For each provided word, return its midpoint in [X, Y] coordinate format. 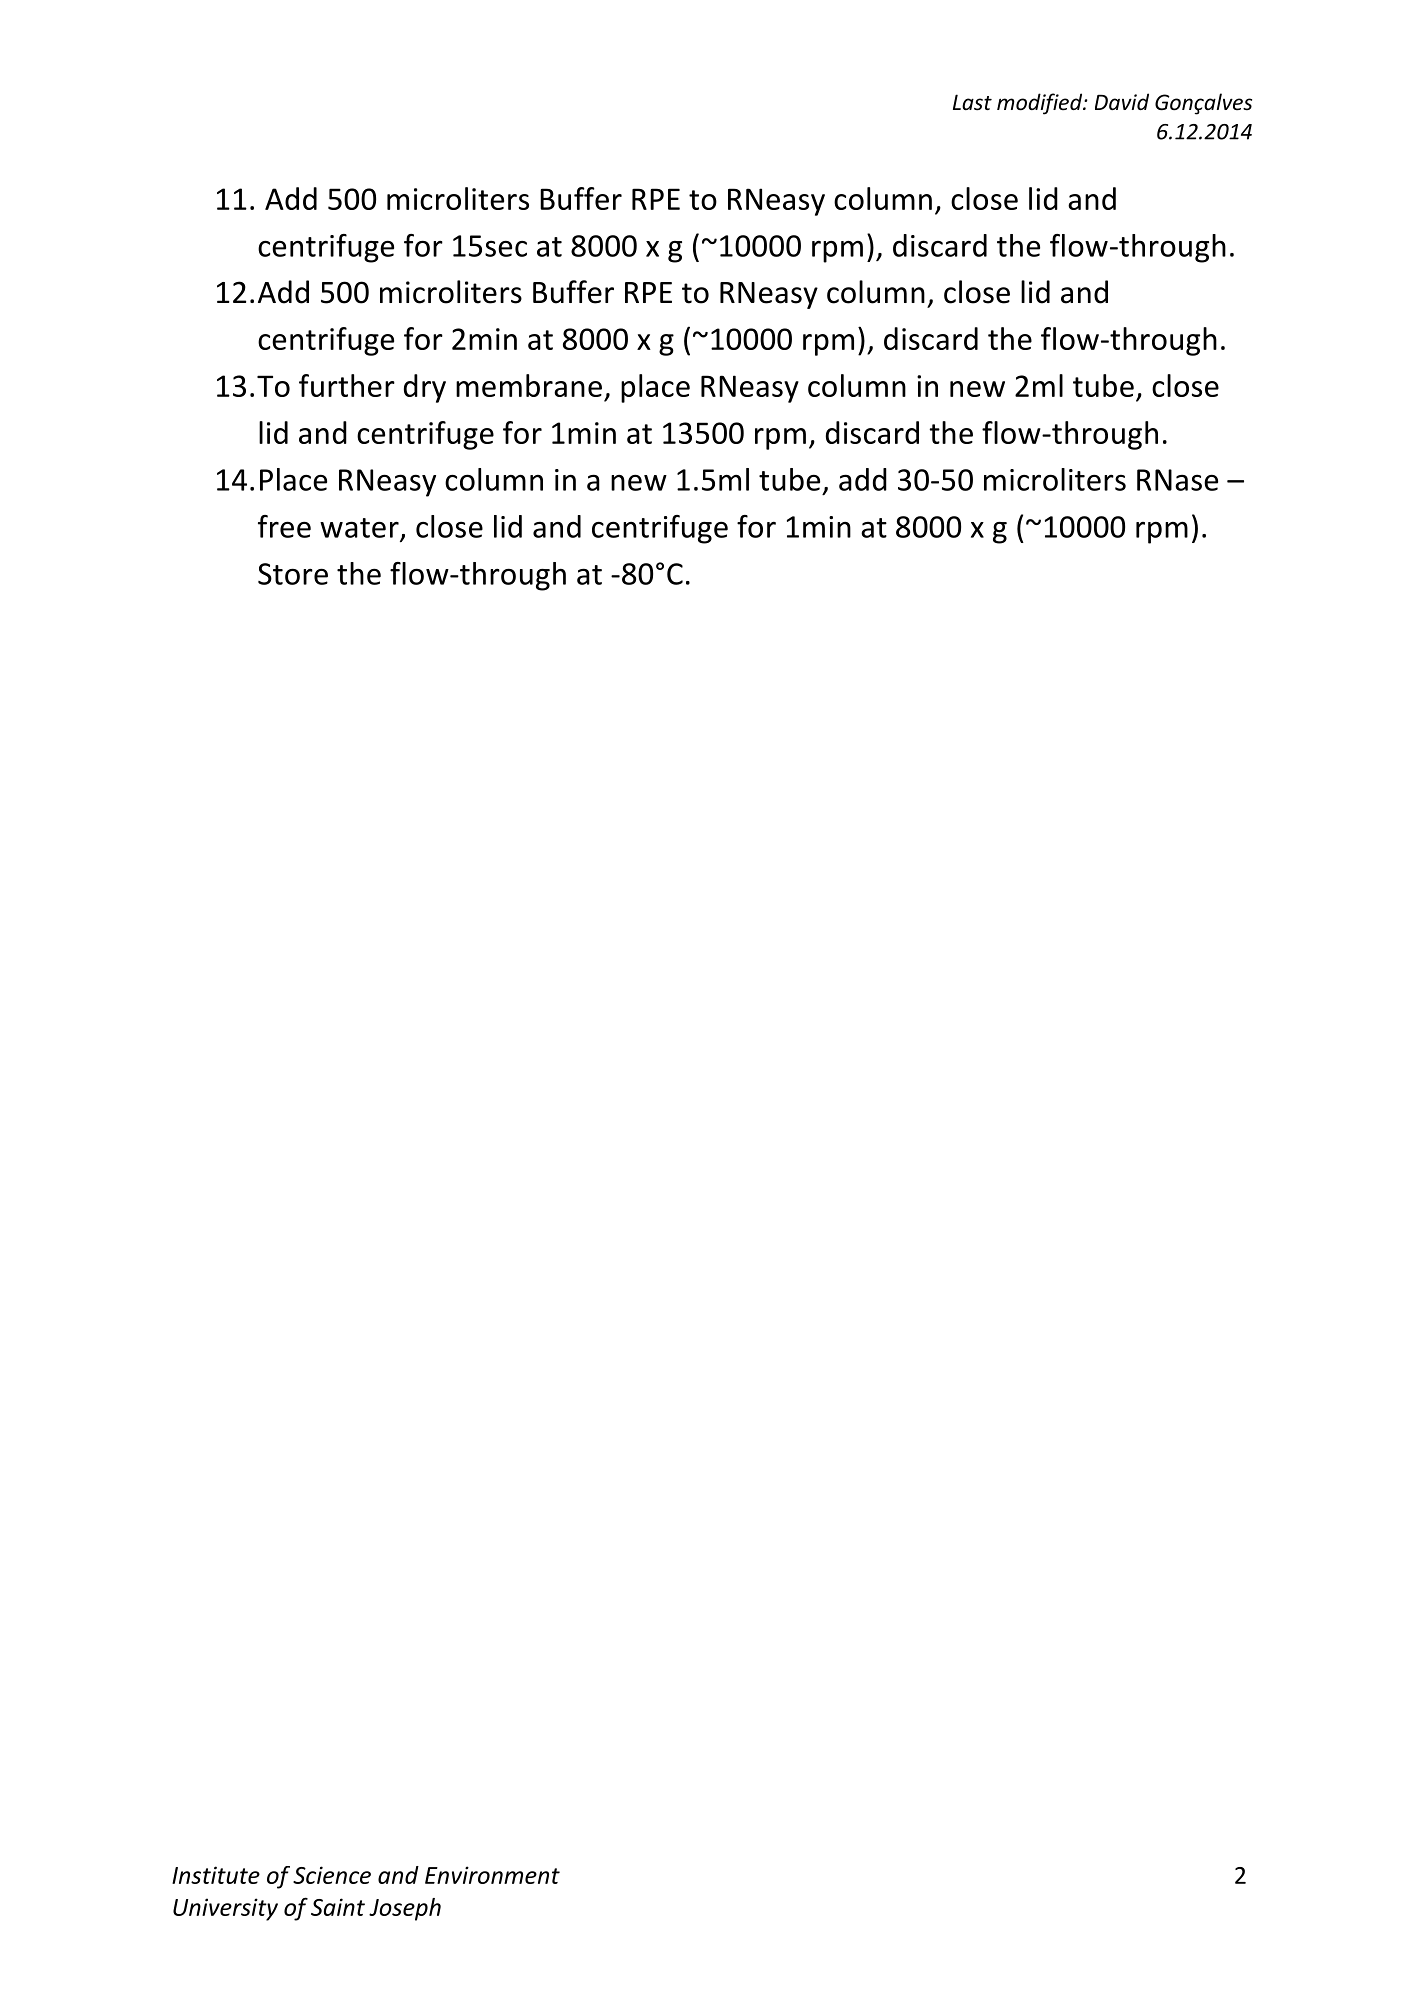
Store [293, 574]
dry [425, 388]
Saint [338, 1907]
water [359, 528]
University [225, 1909]
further [347, 385]
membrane [529, 385]
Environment [492, 1875]
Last [972, 102]
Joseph [405, 1909]
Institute [216, 1875]
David [1122, 101]
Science [332, 1875]
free [284, 526]
